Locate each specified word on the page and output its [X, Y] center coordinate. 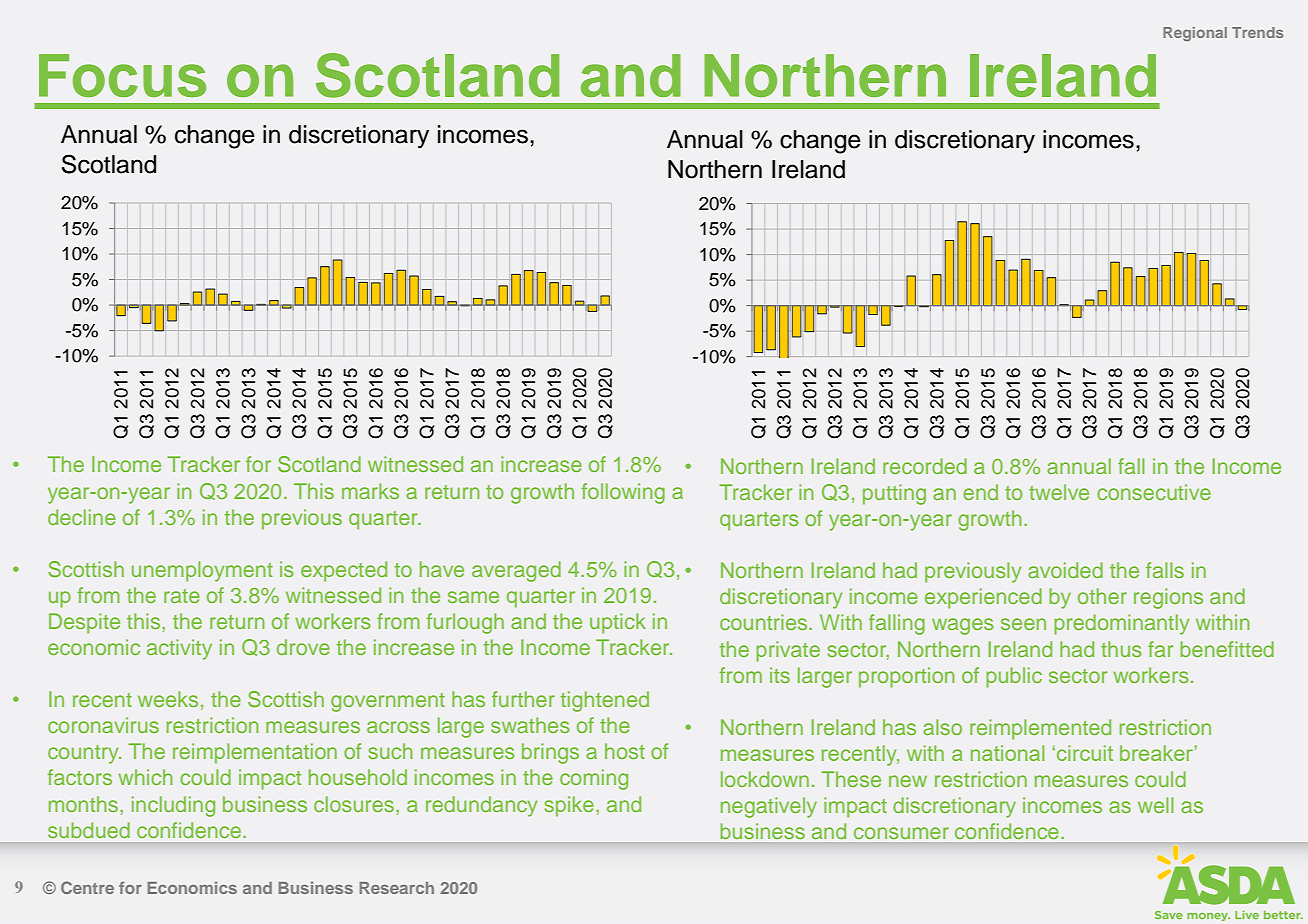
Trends [1257, 32]
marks [370, 491]
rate [182, 596]
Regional [1195, 34]
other [1102, 596]
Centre [87, 887]
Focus [122, 75]
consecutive [1154, 492]
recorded [925, 466]
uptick [618, 623]
